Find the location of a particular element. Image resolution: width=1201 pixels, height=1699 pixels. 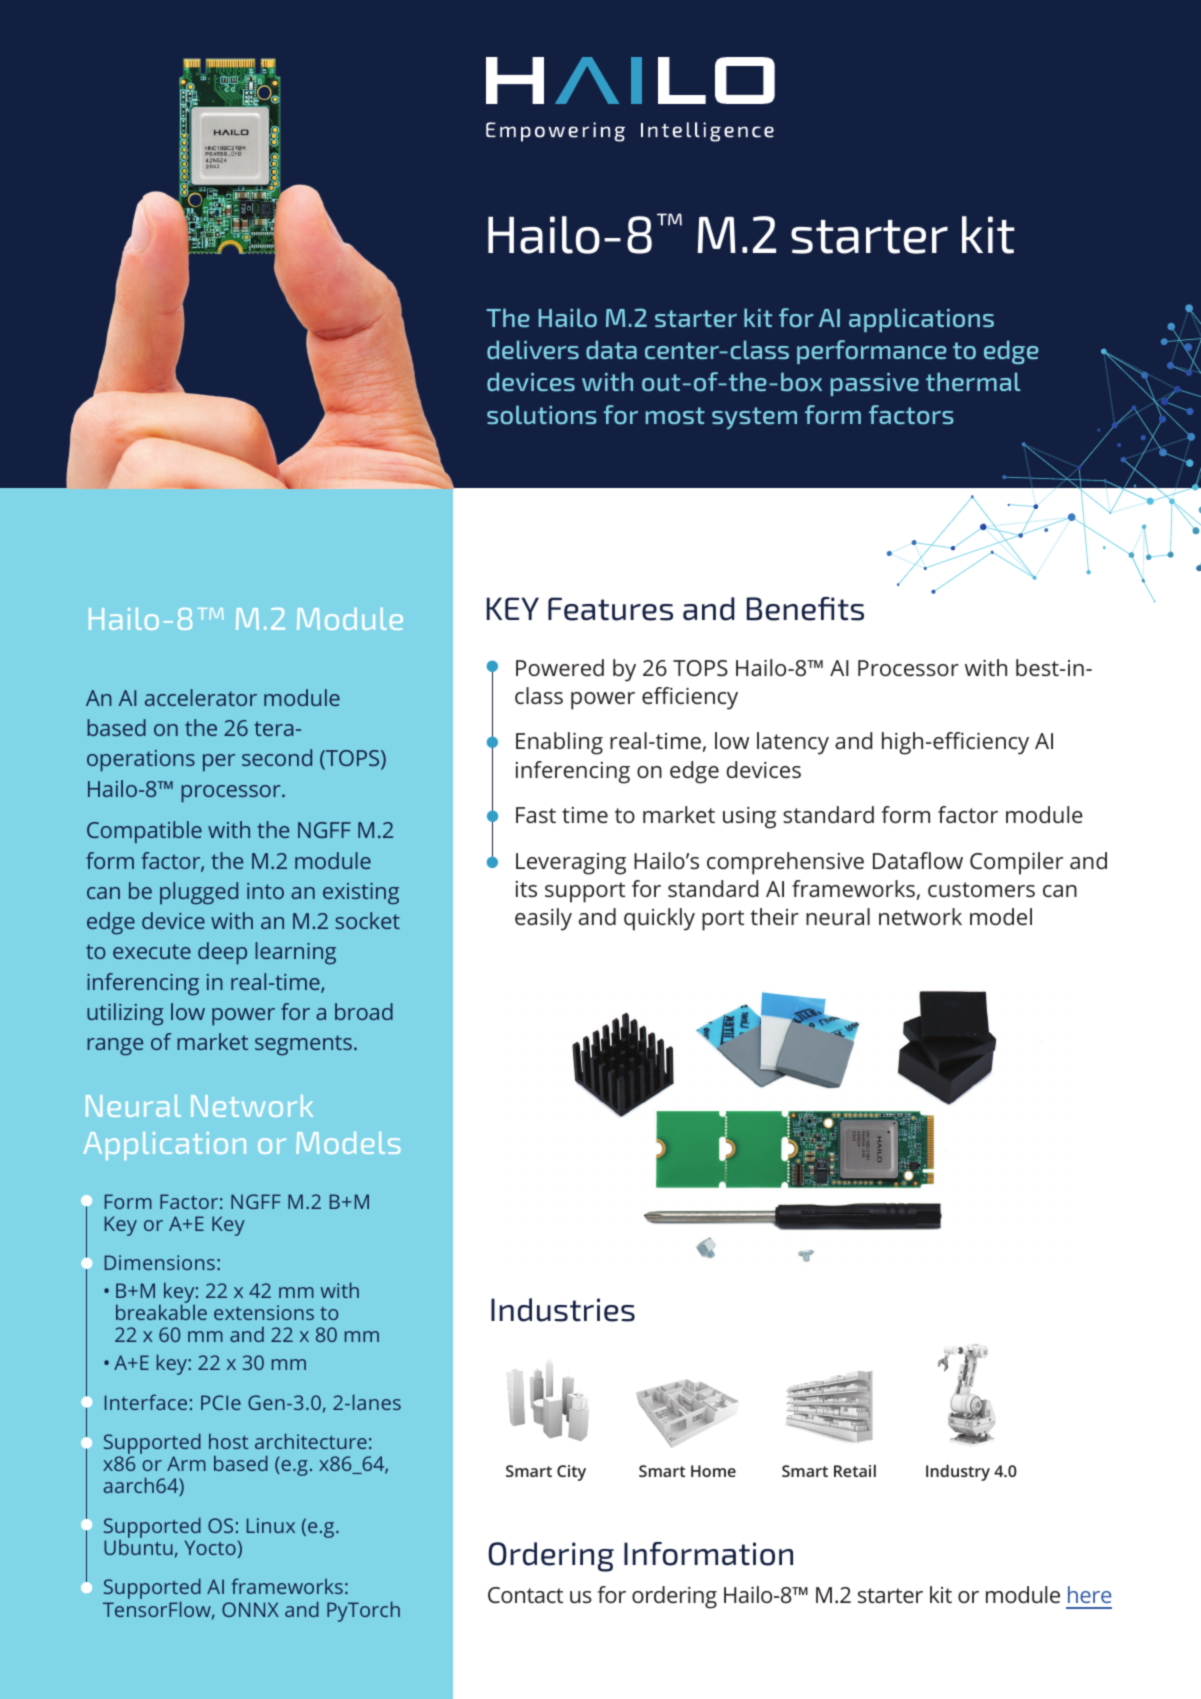

delivers is located at coordinates (533, 349).
